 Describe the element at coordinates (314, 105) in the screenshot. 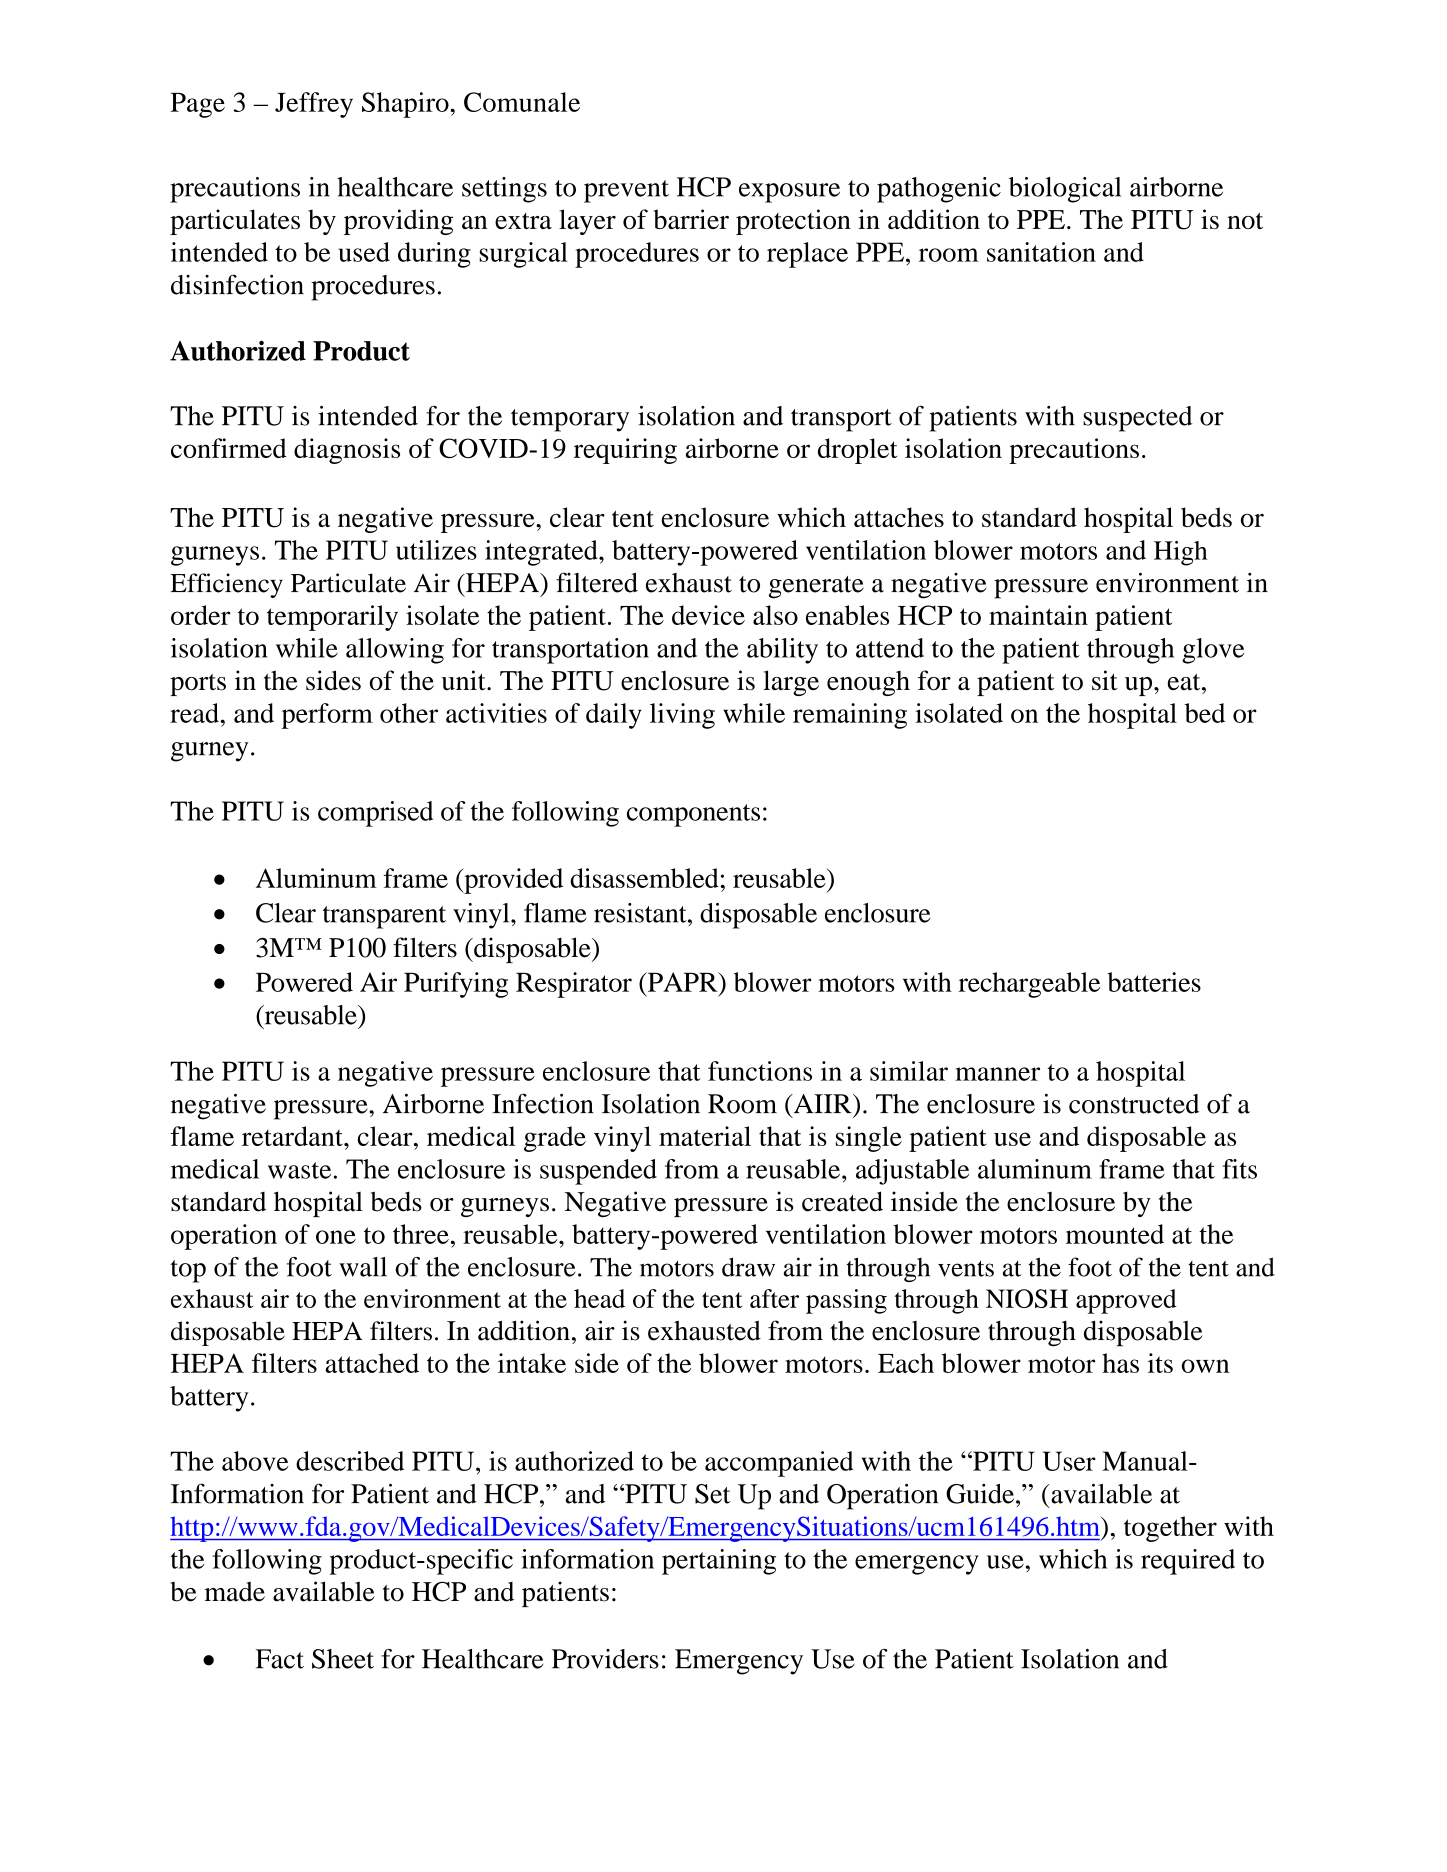

I see `Jeffrey` at that location.
